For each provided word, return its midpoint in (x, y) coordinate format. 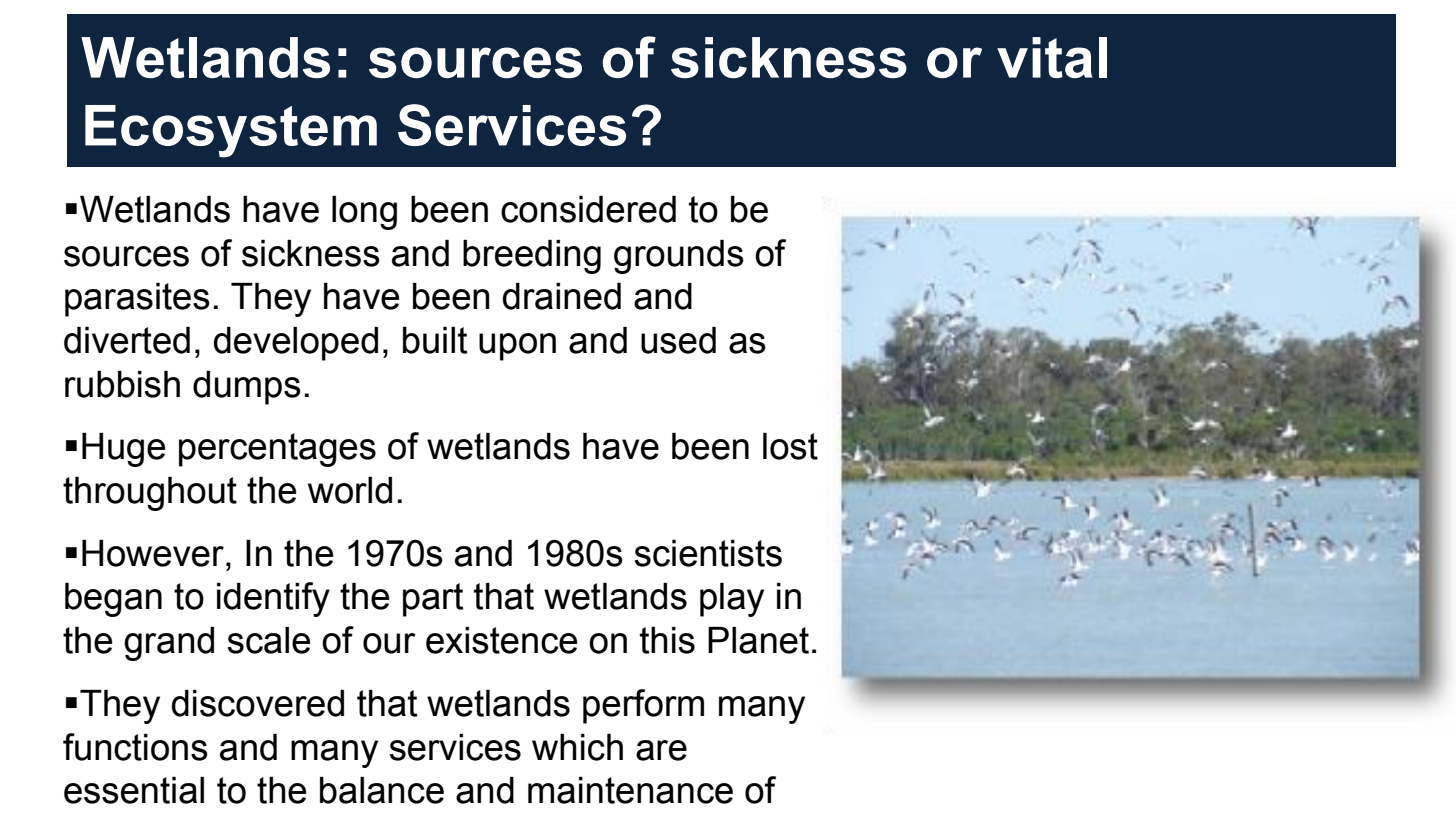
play (732, 600)
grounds (679, 257)
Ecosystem (231, 131)
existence (501, 640)
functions (135, 747)
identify (273, 599)
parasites (137, 300)
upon (517, 347)
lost (790, 446)
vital (1052, 57)
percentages (277, 450)
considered (588, 209)
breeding (532, 257)
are (661, 750)
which (577, 747)
